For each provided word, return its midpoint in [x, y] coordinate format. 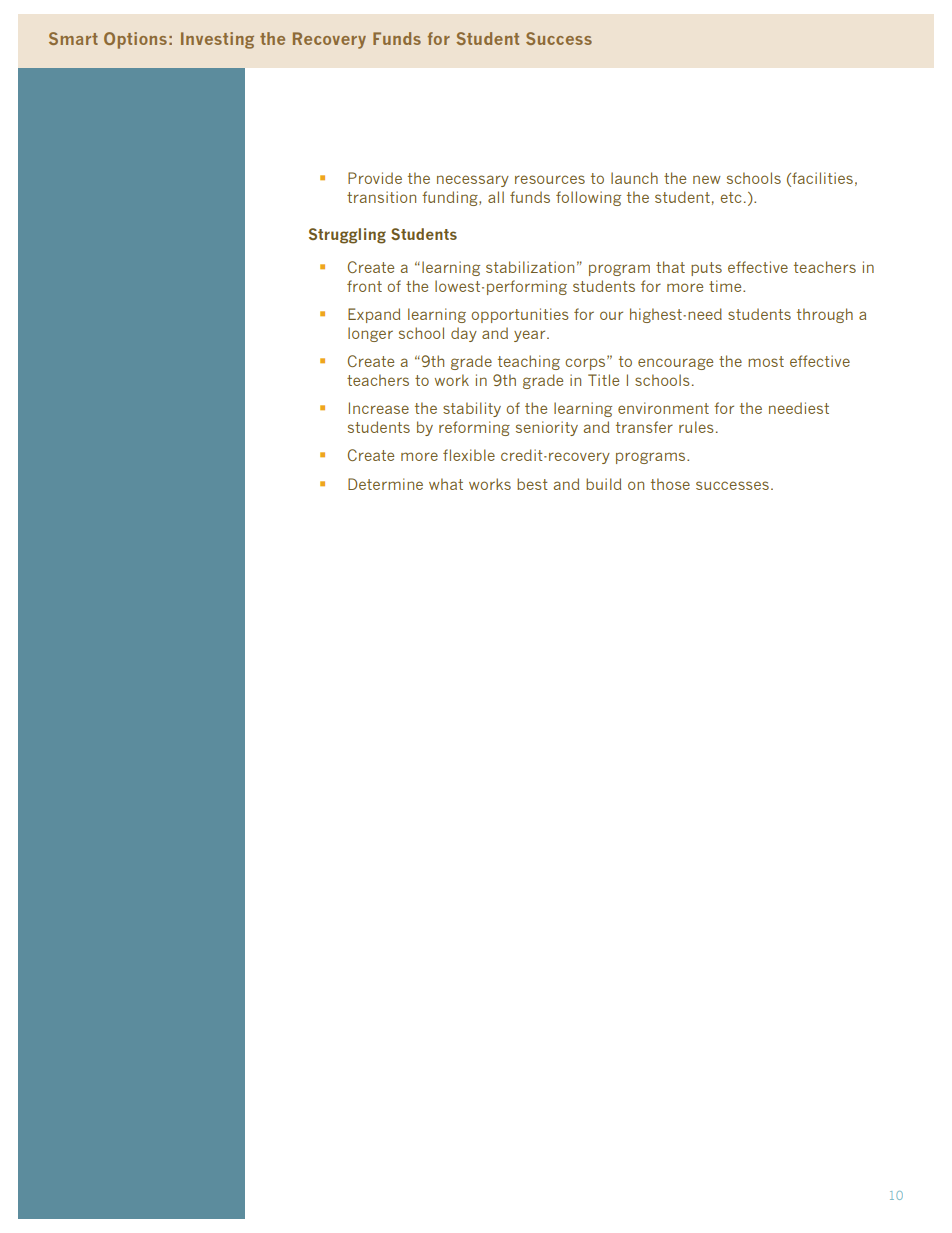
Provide [375, 178]
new [707, 179]
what [446, 484]
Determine [385, 484]
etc [730, 197]
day [464, 334]
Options [135, 40]
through [825, 315]
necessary [473, 181]
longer [370, 334]
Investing [217, 40]
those [670, 484]
